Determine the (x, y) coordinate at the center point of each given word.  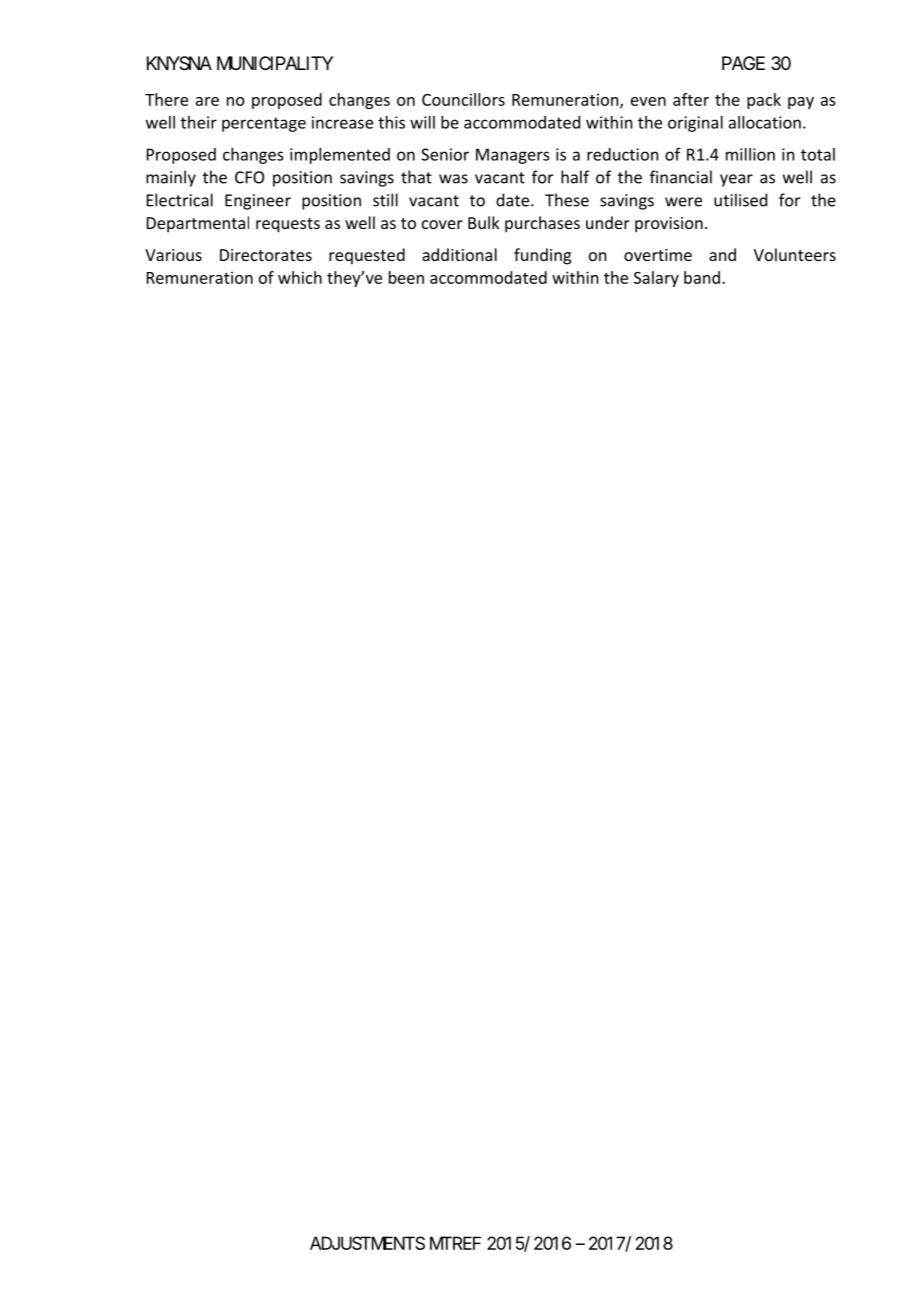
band (702, 277)
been (406, 277)
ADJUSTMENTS (367, 1243)
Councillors (463, 99)
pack (764, 101)
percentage (264, 124)
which (300, 277)
